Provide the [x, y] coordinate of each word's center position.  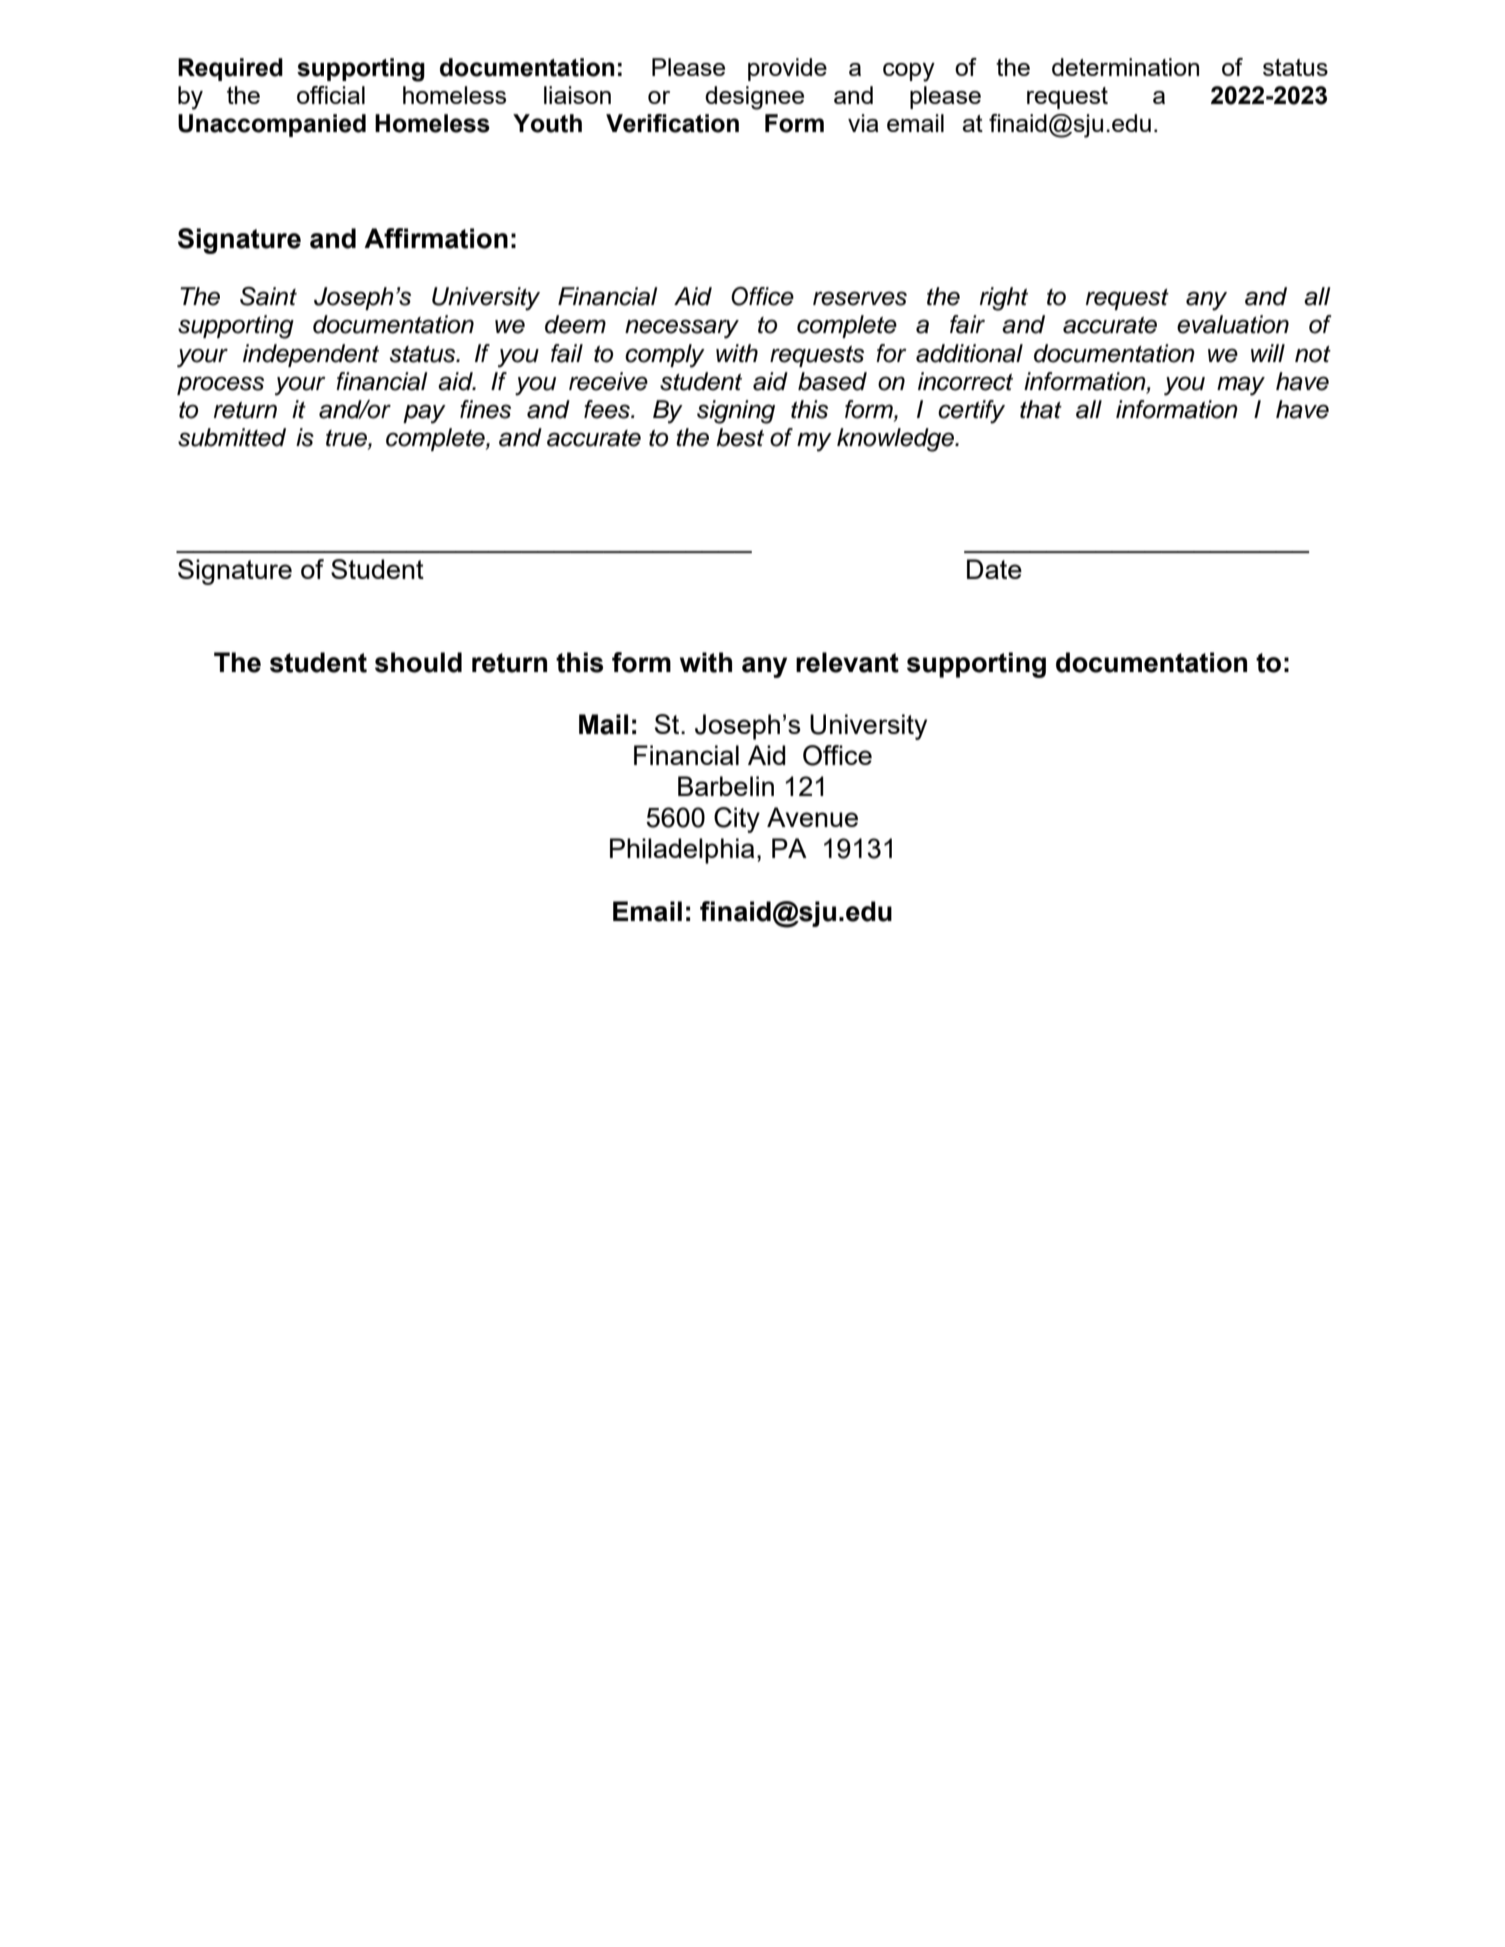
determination [1125, 67]
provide [787, 69]
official [331, 95]
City [737, 820]
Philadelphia [682, 851]
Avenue [812, 817]
